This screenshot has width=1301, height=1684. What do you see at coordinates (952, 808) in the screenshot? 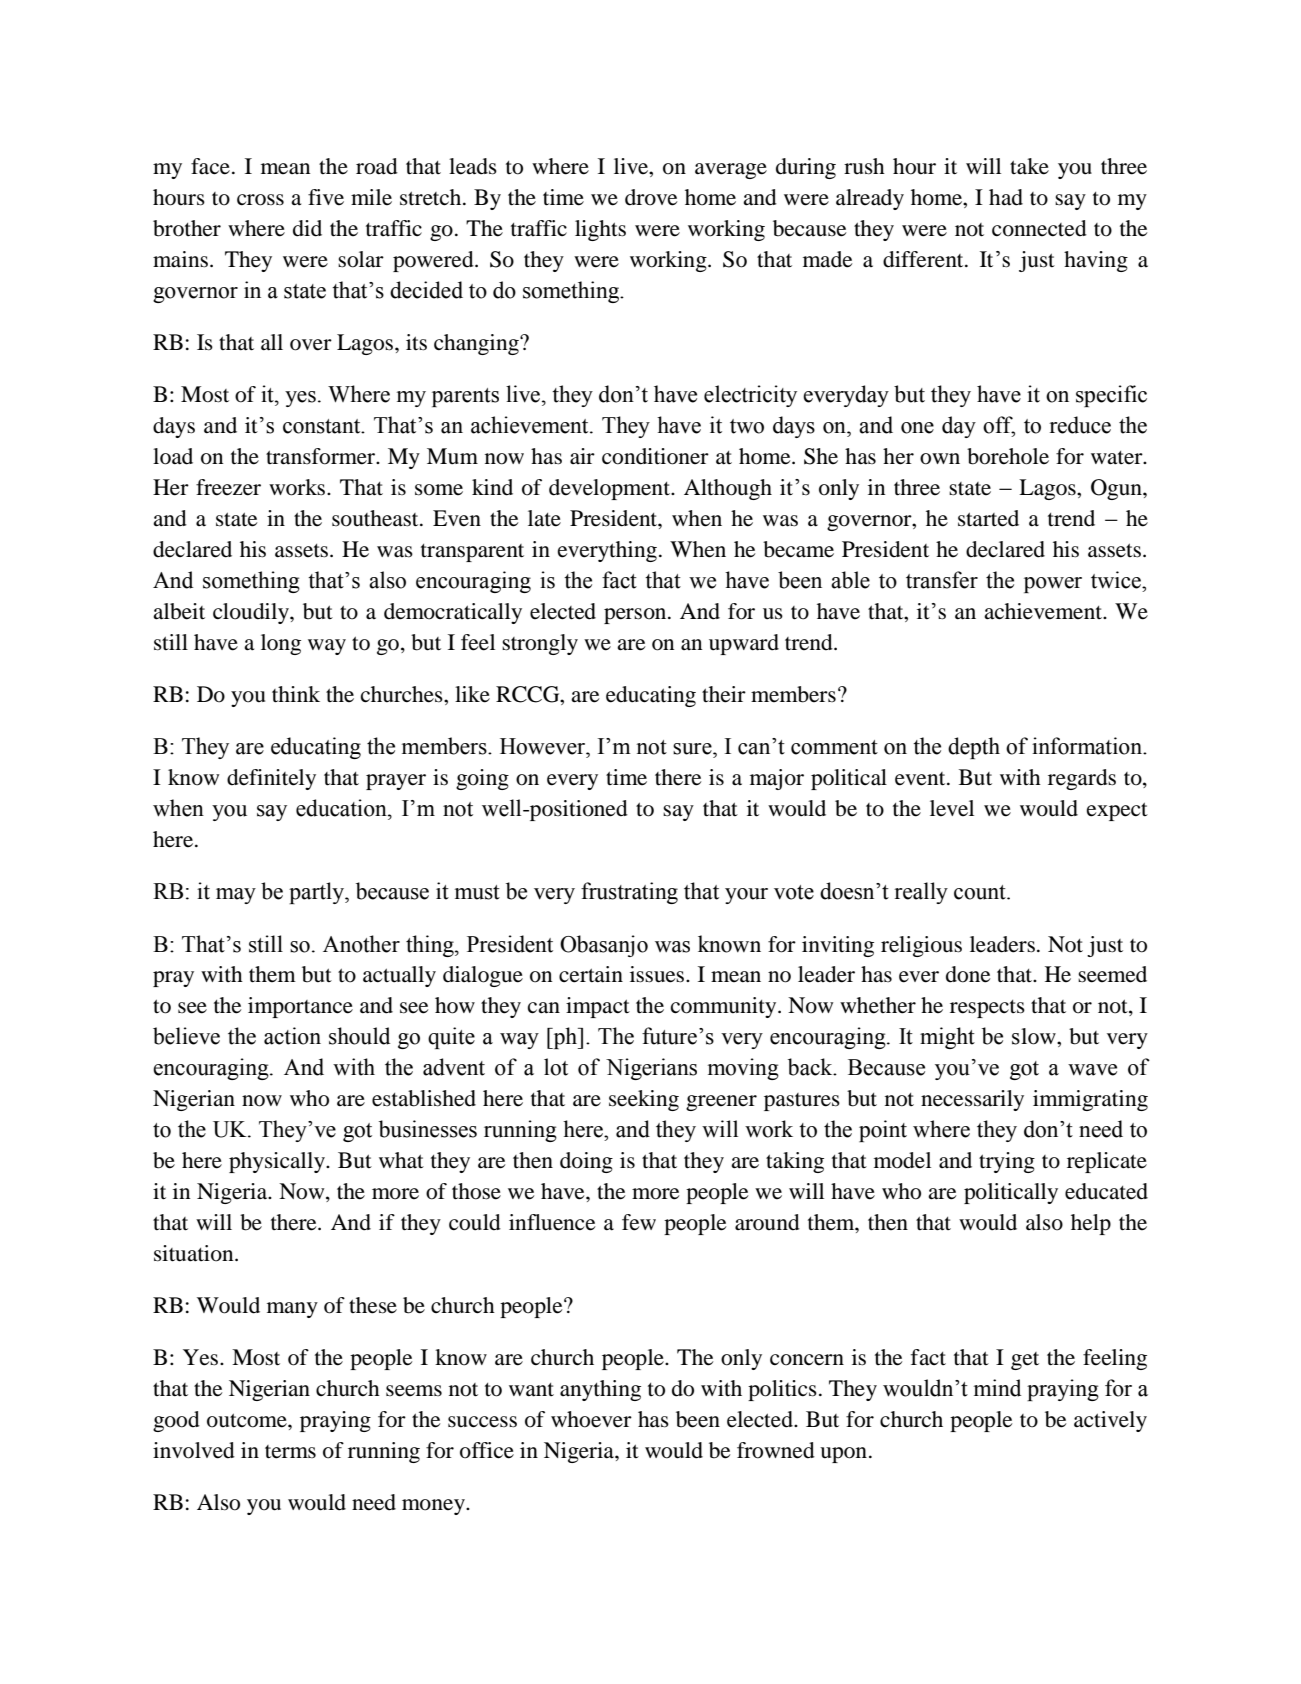
I see `level` at bounding box center [952, 808].
